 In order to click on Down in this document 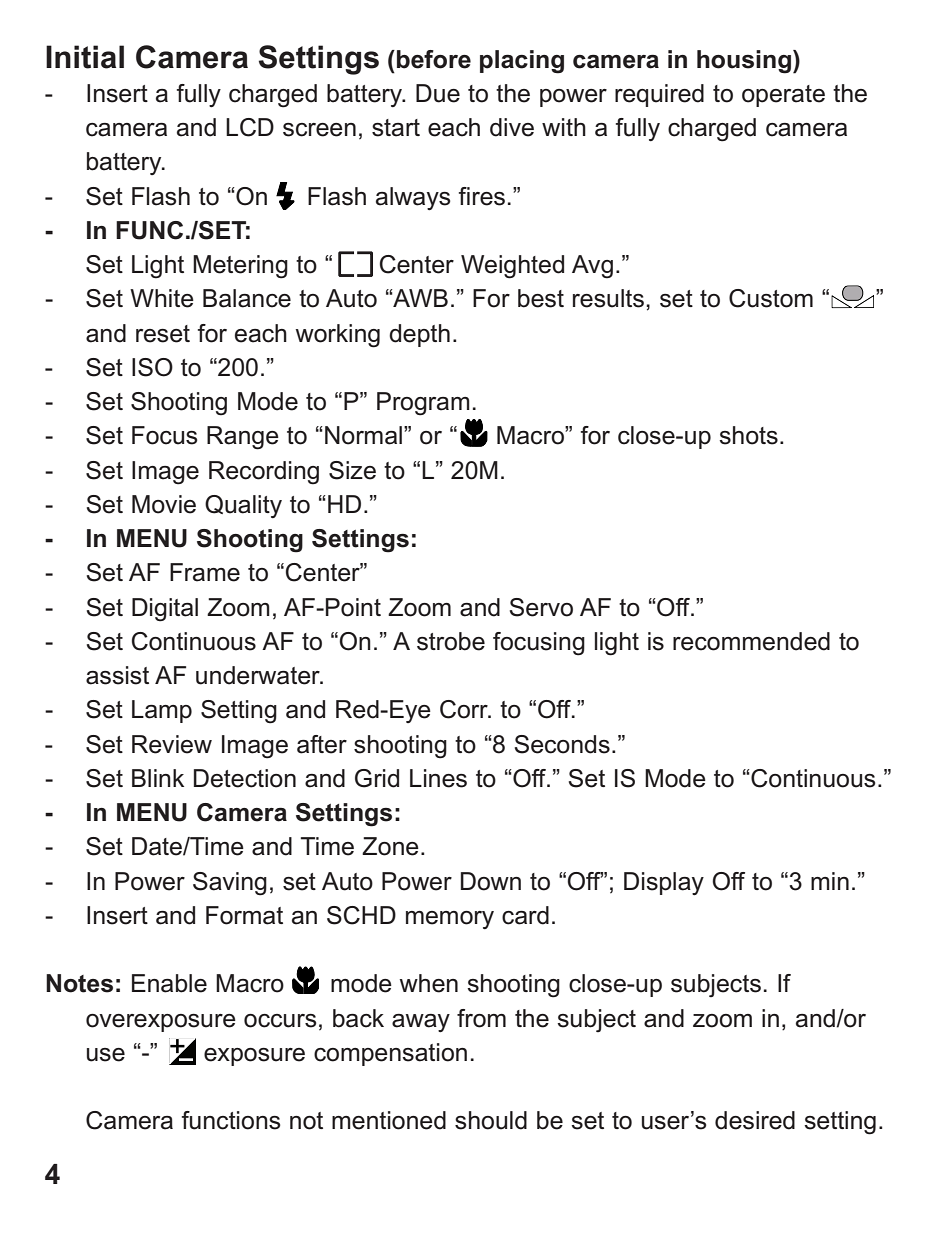, I will do `click(491, 881)`.
